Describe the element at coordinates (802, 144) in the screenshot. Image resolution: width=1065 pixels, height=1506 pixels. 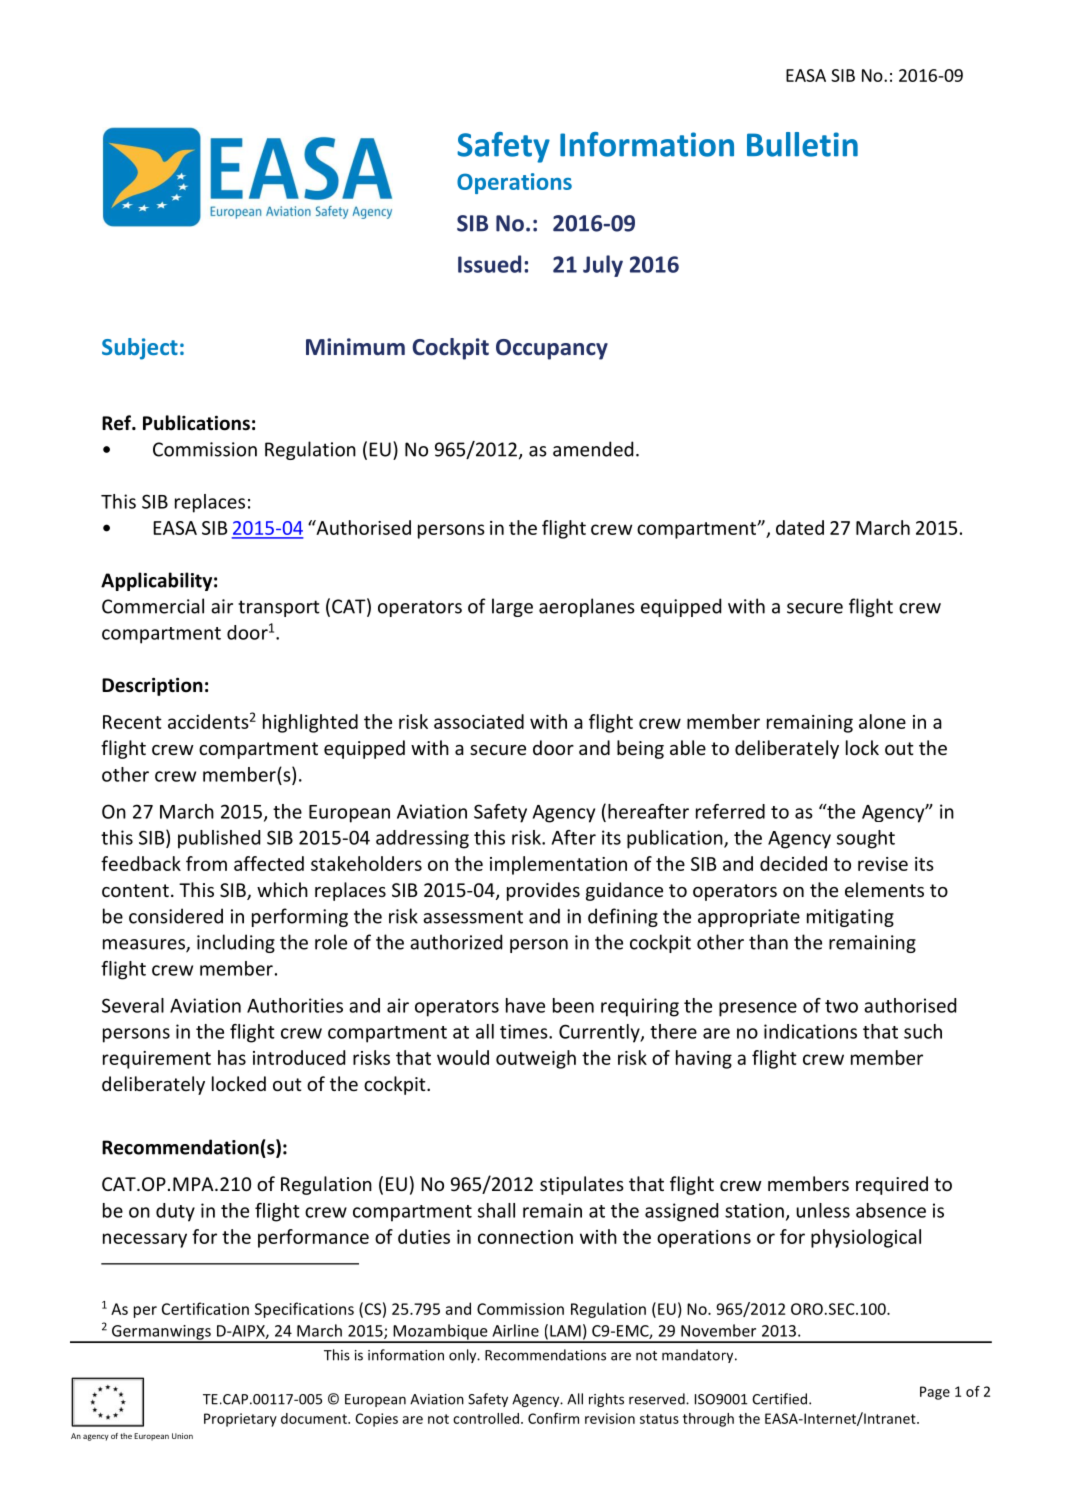
I see `Bulletin` at that location.
